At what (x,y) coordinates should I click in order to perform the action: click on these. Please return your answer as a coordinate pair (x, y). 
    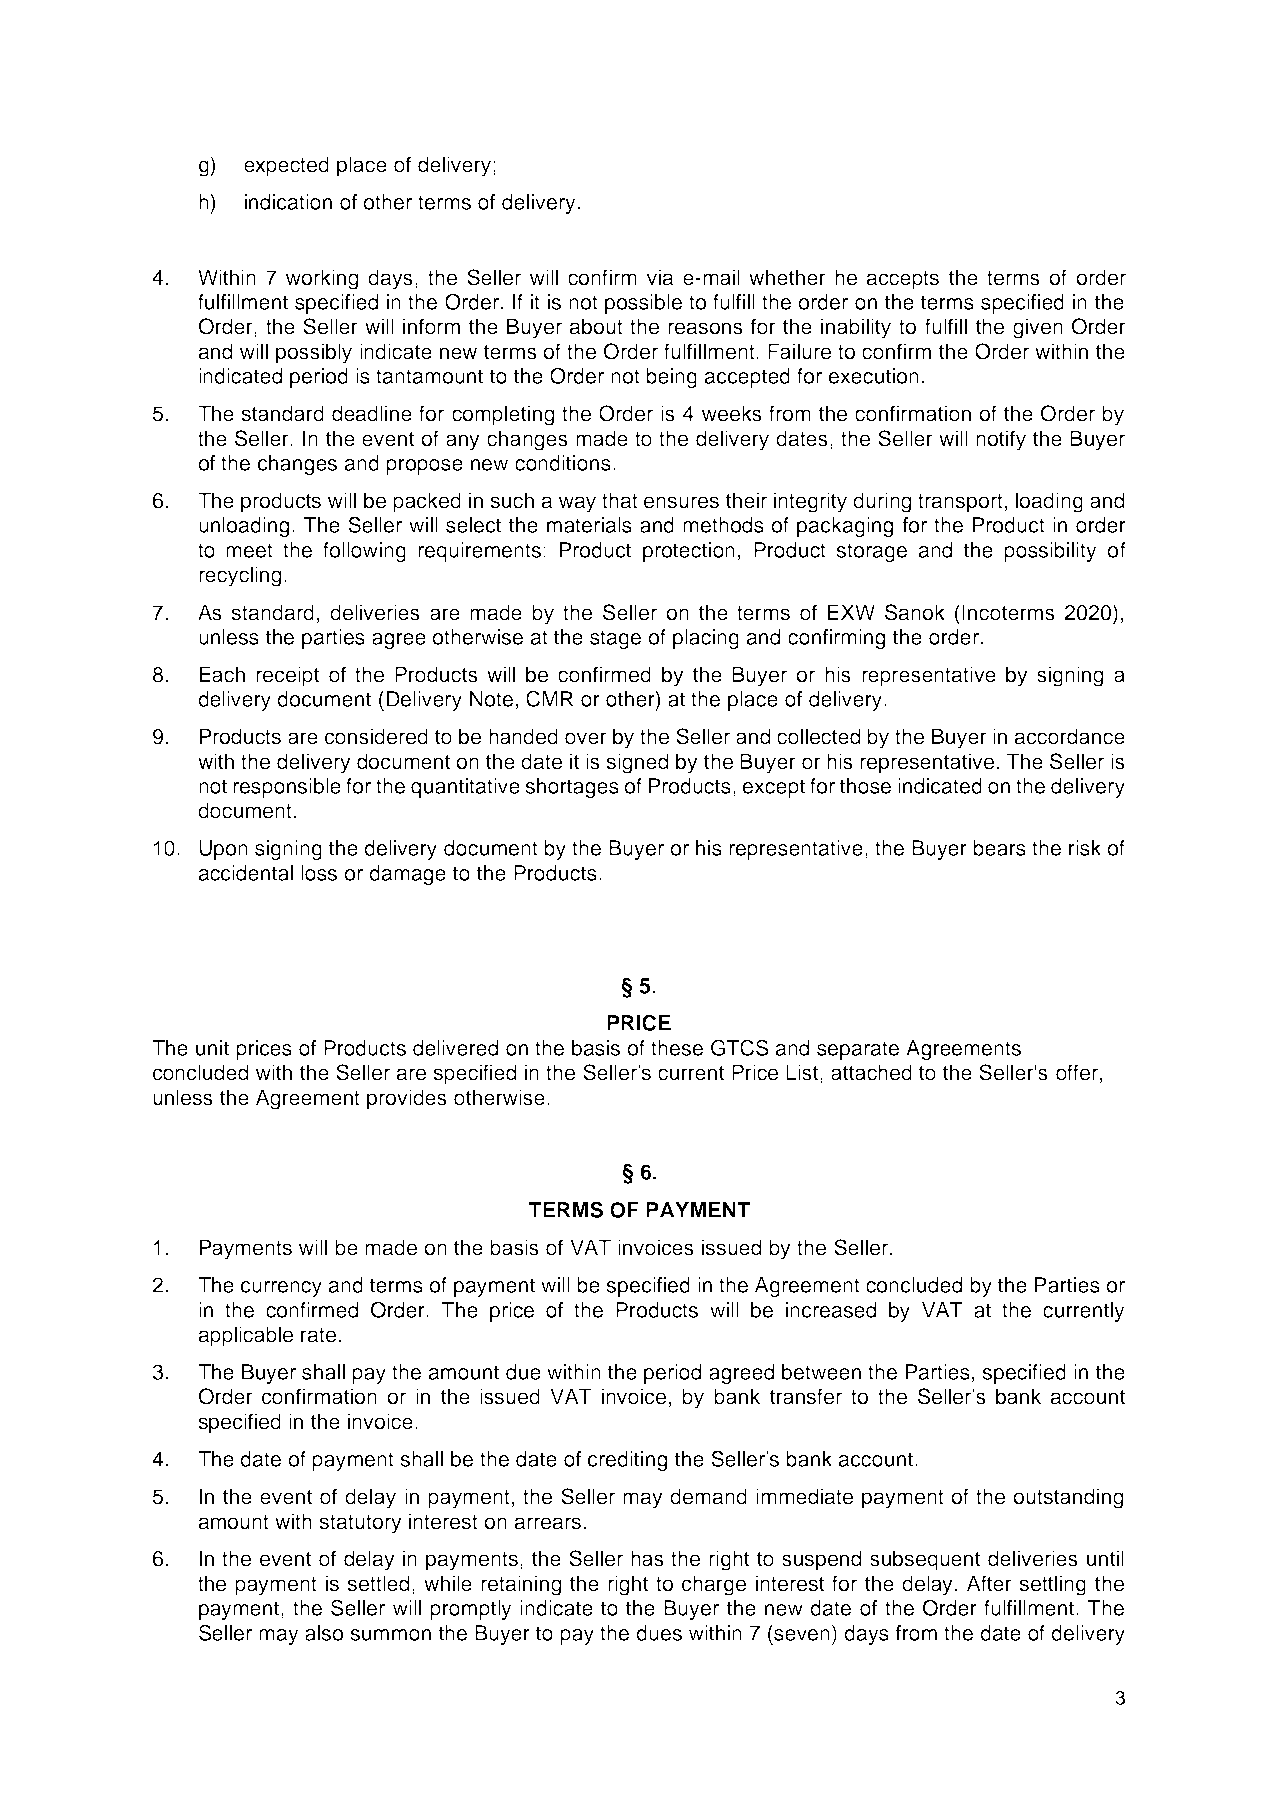
    Looking at the image, I should click on (677, 1048).
